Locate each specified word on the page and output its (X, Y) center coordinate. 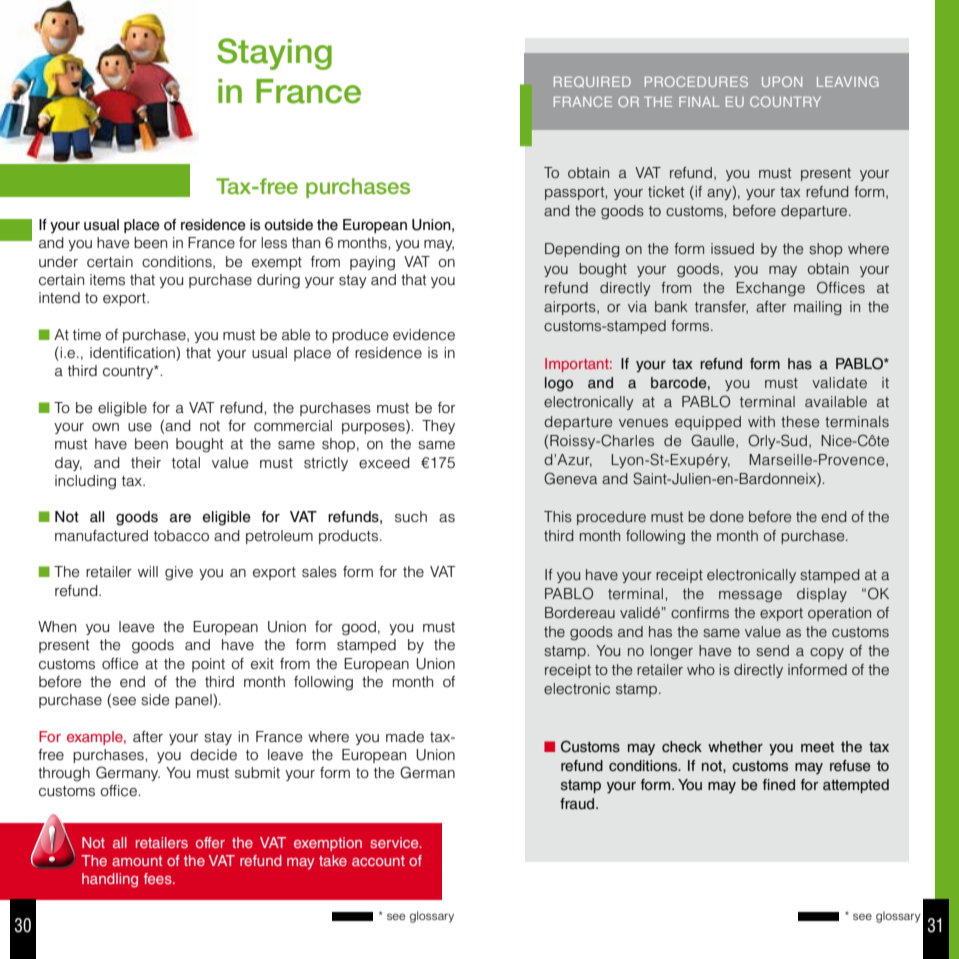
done (727, 516)
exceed (384, 463)
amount (137, 861)
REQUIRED (592, 81)
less (274, 243)
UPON (782, 81)
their (146, 463)
